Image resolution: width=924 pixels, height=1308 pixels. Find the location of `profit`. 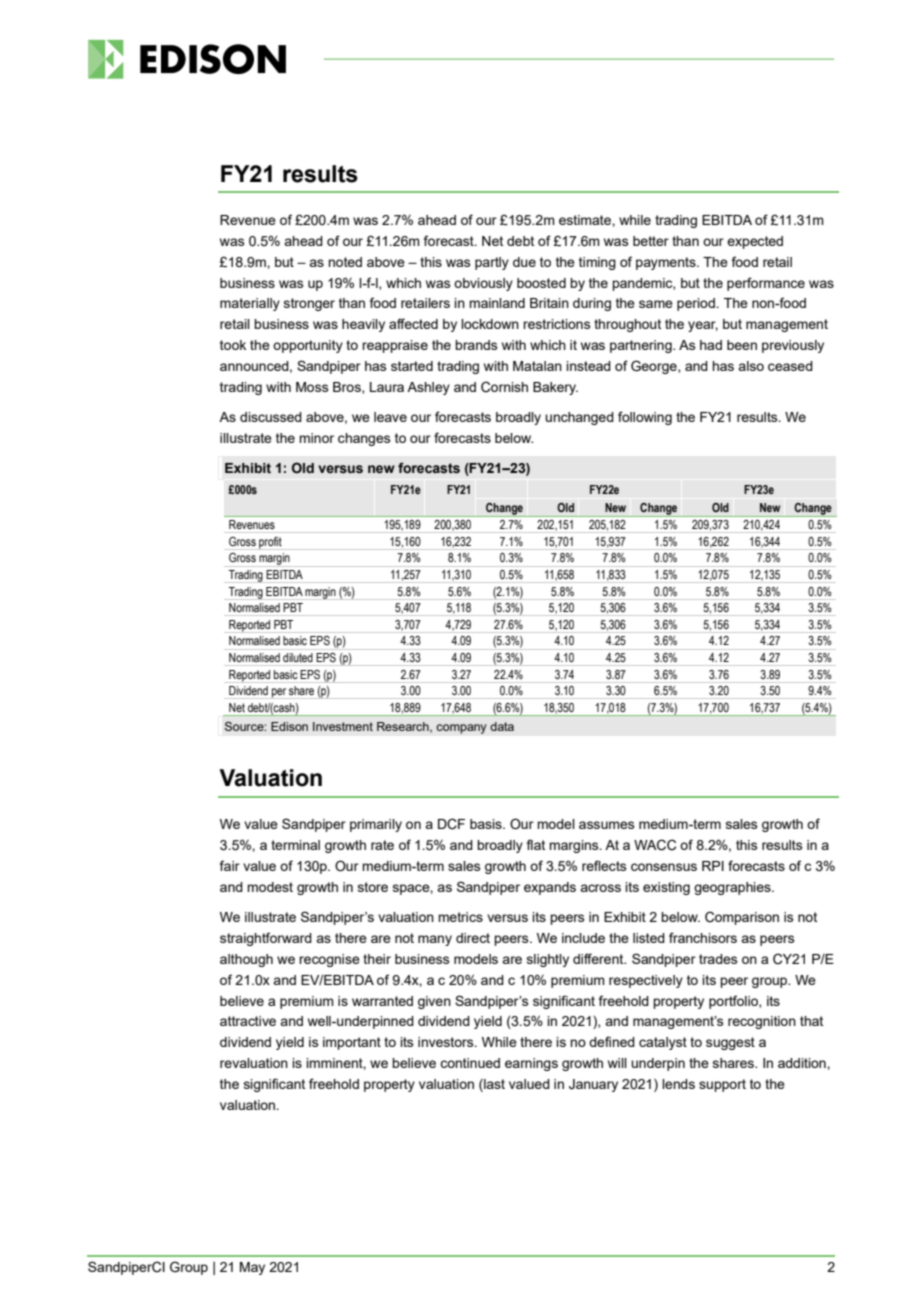

profit is located at coordinates (270, 543).
